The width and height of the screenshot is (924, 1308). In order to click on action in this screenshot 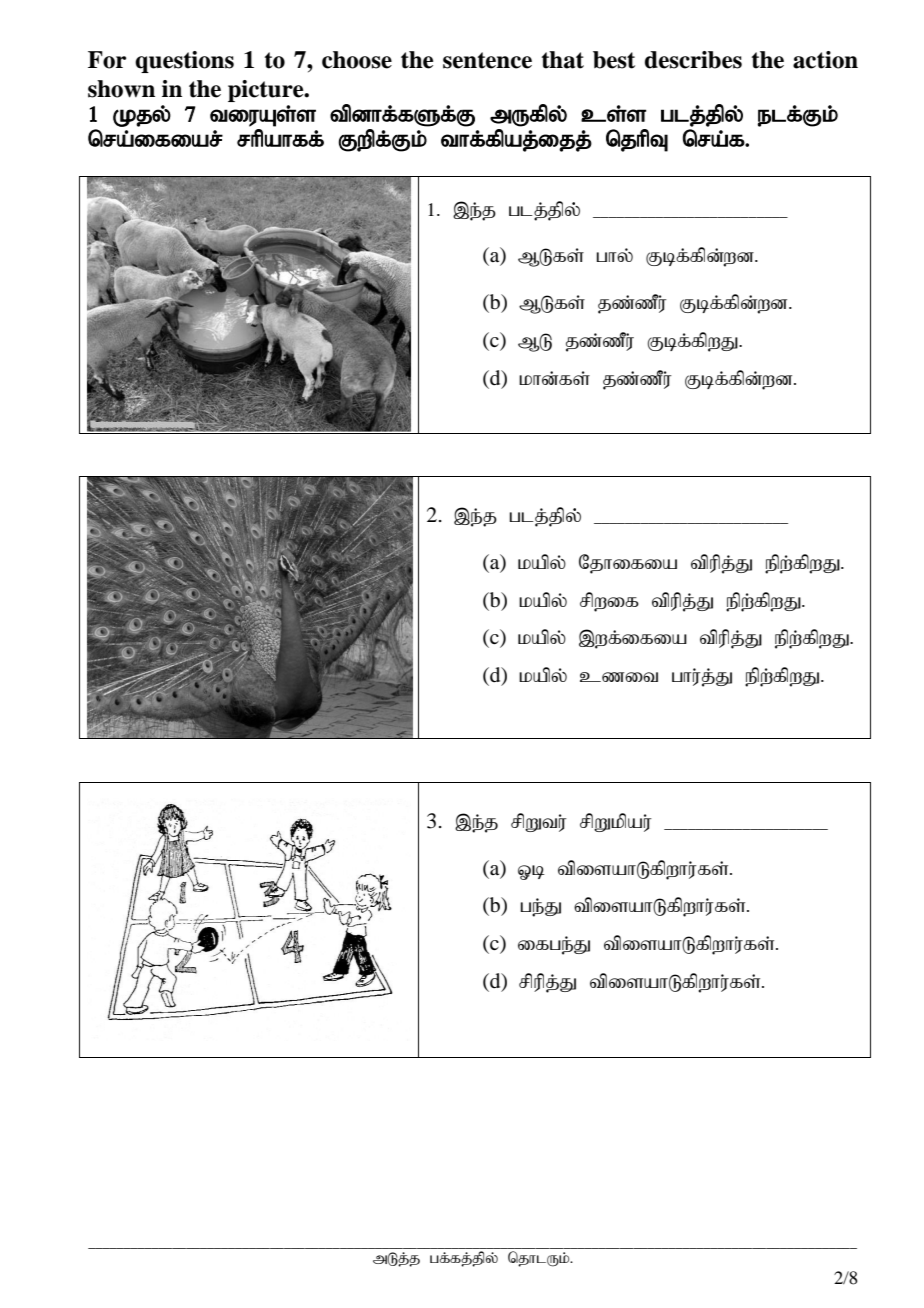, I will do `click(825, 60)`.
